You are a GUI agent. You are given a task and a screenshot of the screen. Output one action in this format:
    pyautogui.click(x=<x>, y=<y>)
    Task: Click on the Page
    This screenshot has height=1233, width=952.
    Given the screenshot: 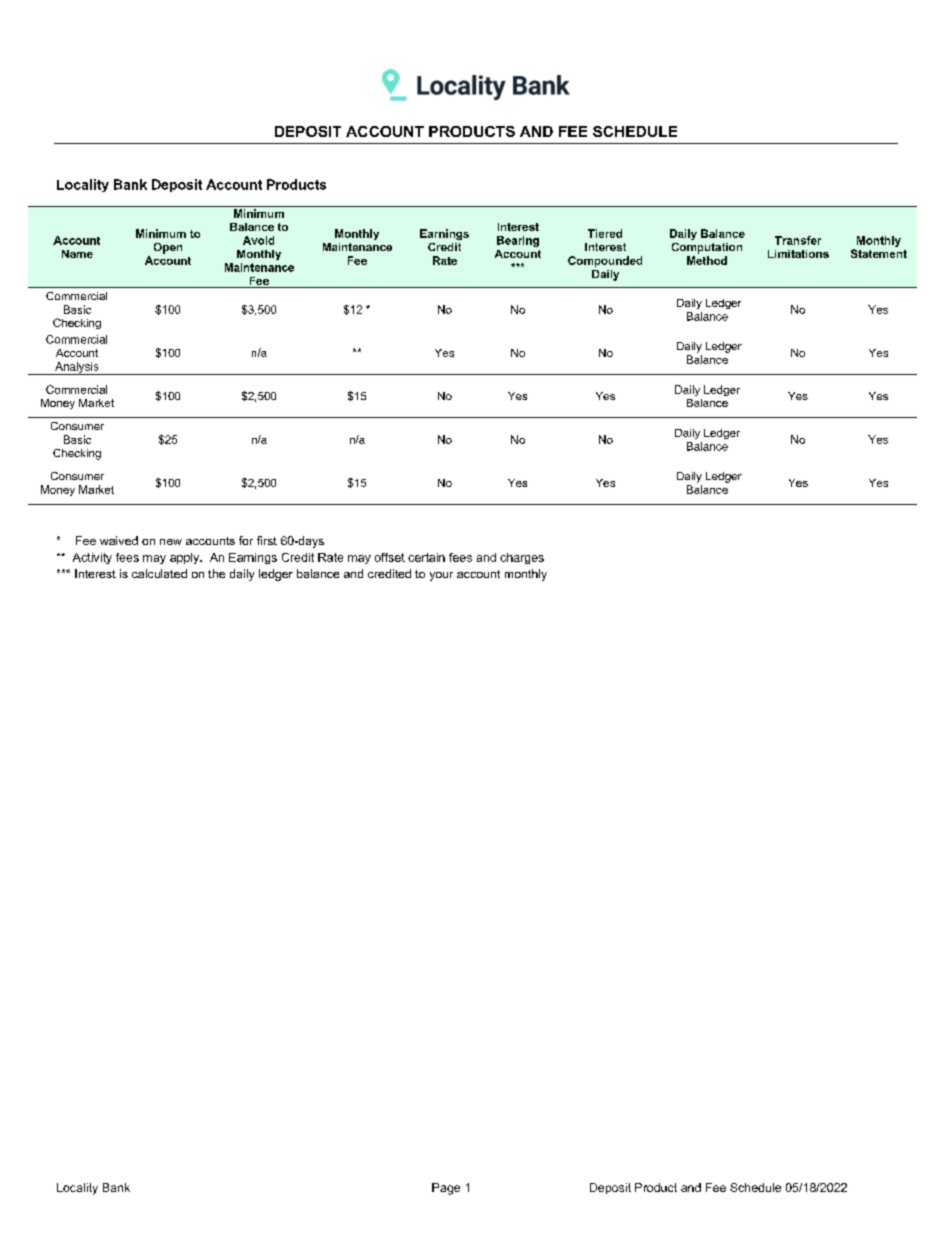 What is the action you would take?
    pyautogui.click(x=446, y=1189)
